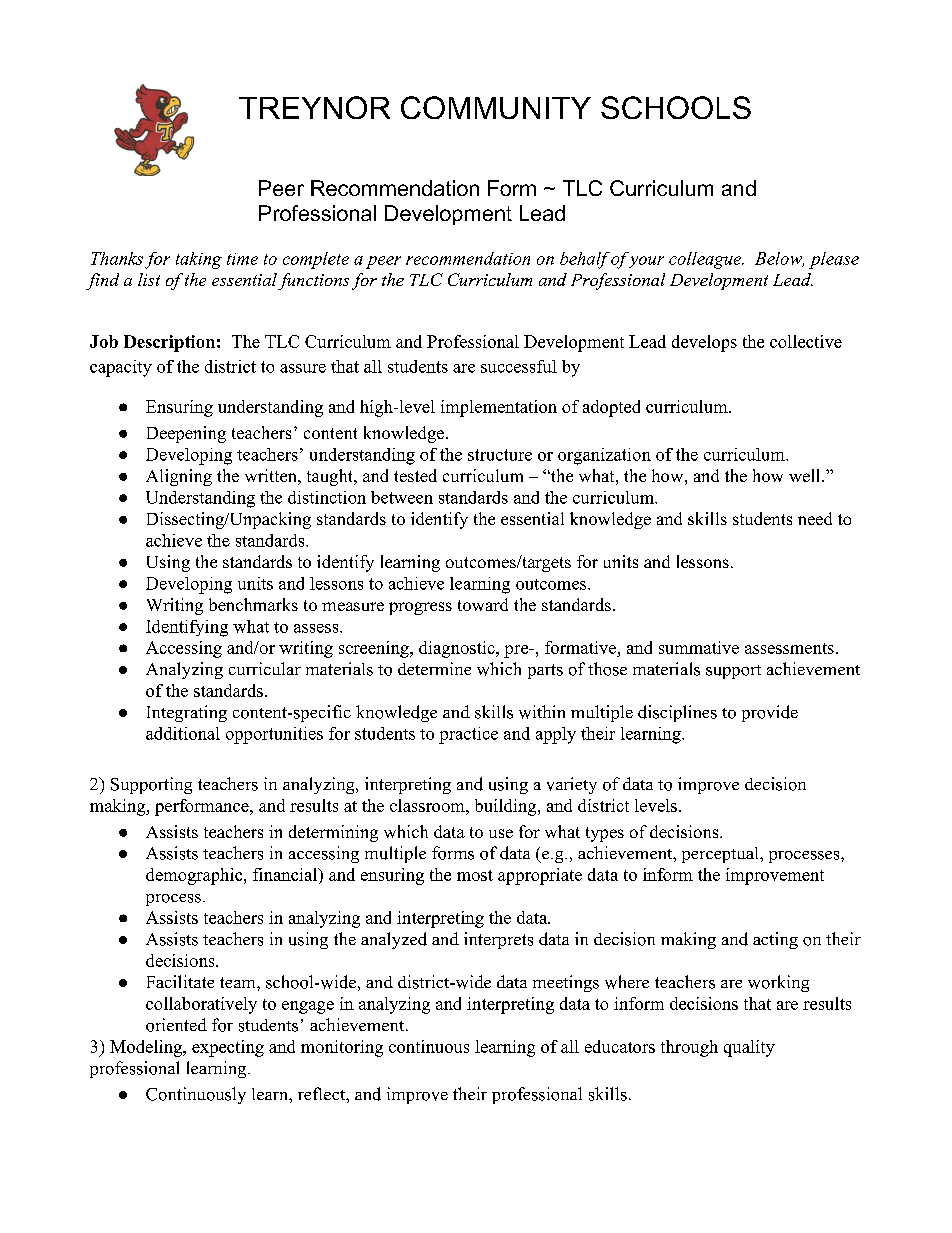 This image has width=952, height=1233. I want to click on building, so click(507, 807).
